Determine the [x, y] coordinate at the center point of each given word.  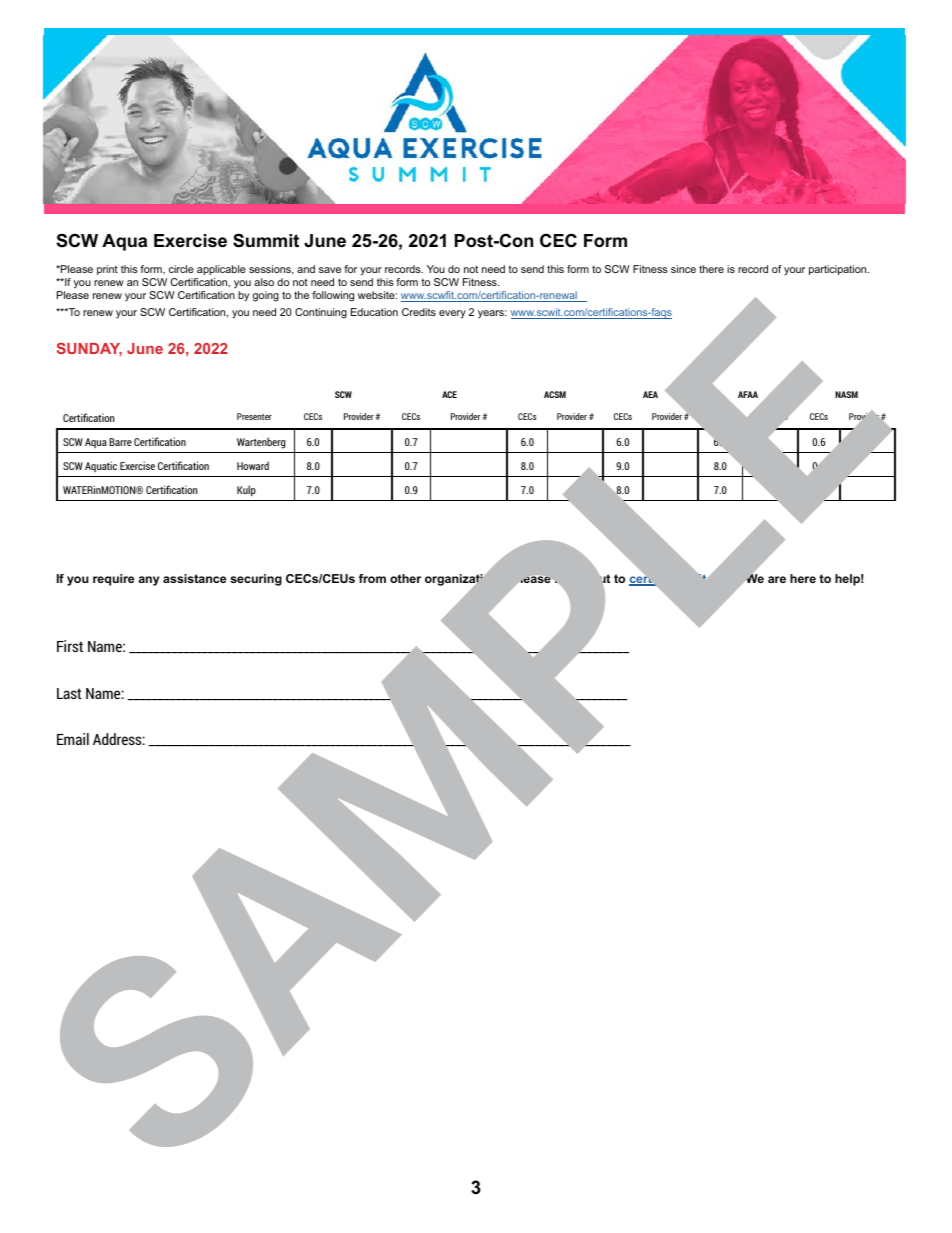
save [330, 270]
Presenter [254, 416]
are [777, 579]
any [148, 581]
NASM [846, 394]
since [683, 269]
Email [73, 739]
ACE [449, 394]
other [405, 578]
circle [181, 269]
